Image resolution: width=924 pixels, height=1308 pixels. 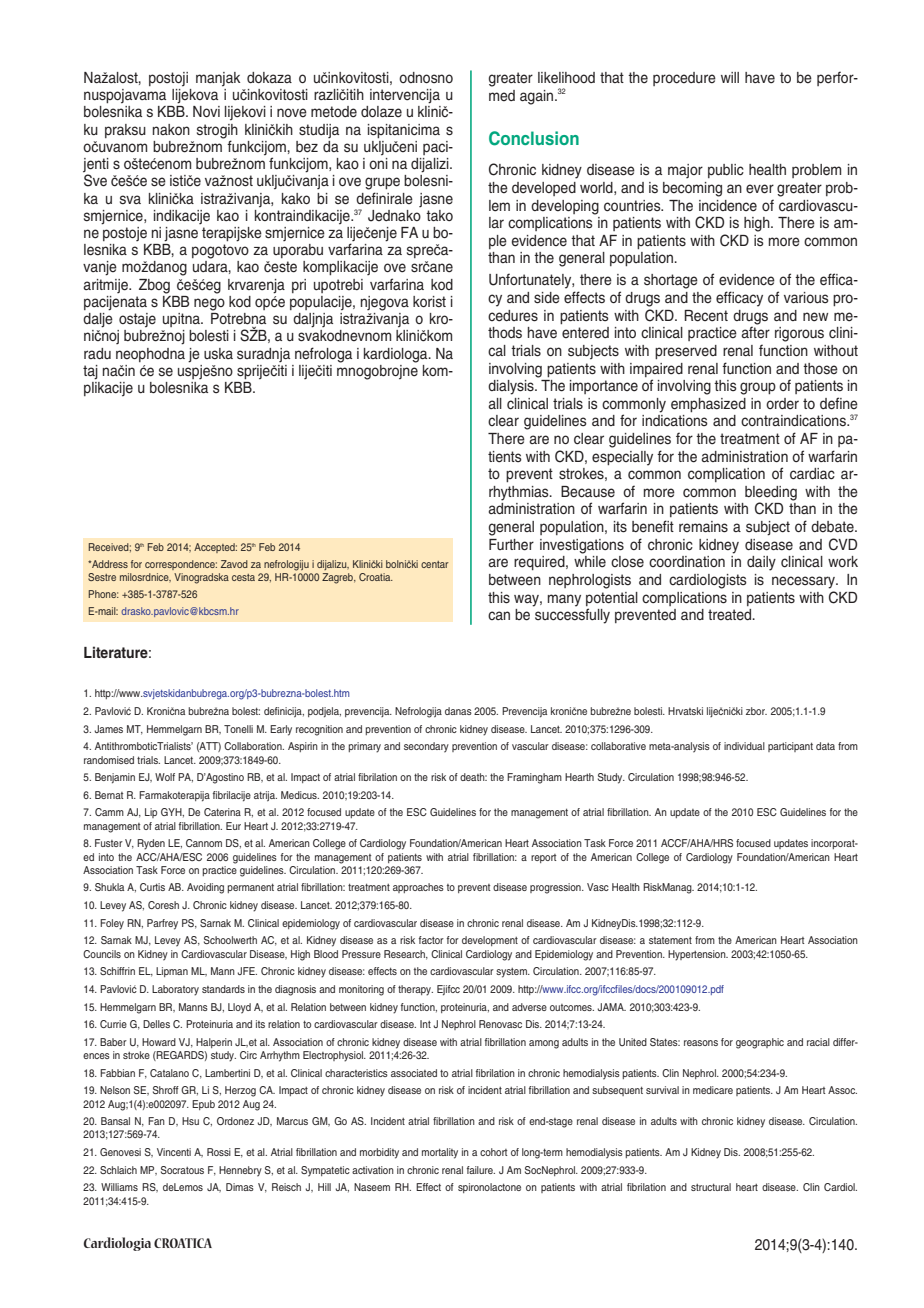 What do you see at coordinates (206, 111) in the screenshot?
I see `Novi` at bounding box center [206, 111].
